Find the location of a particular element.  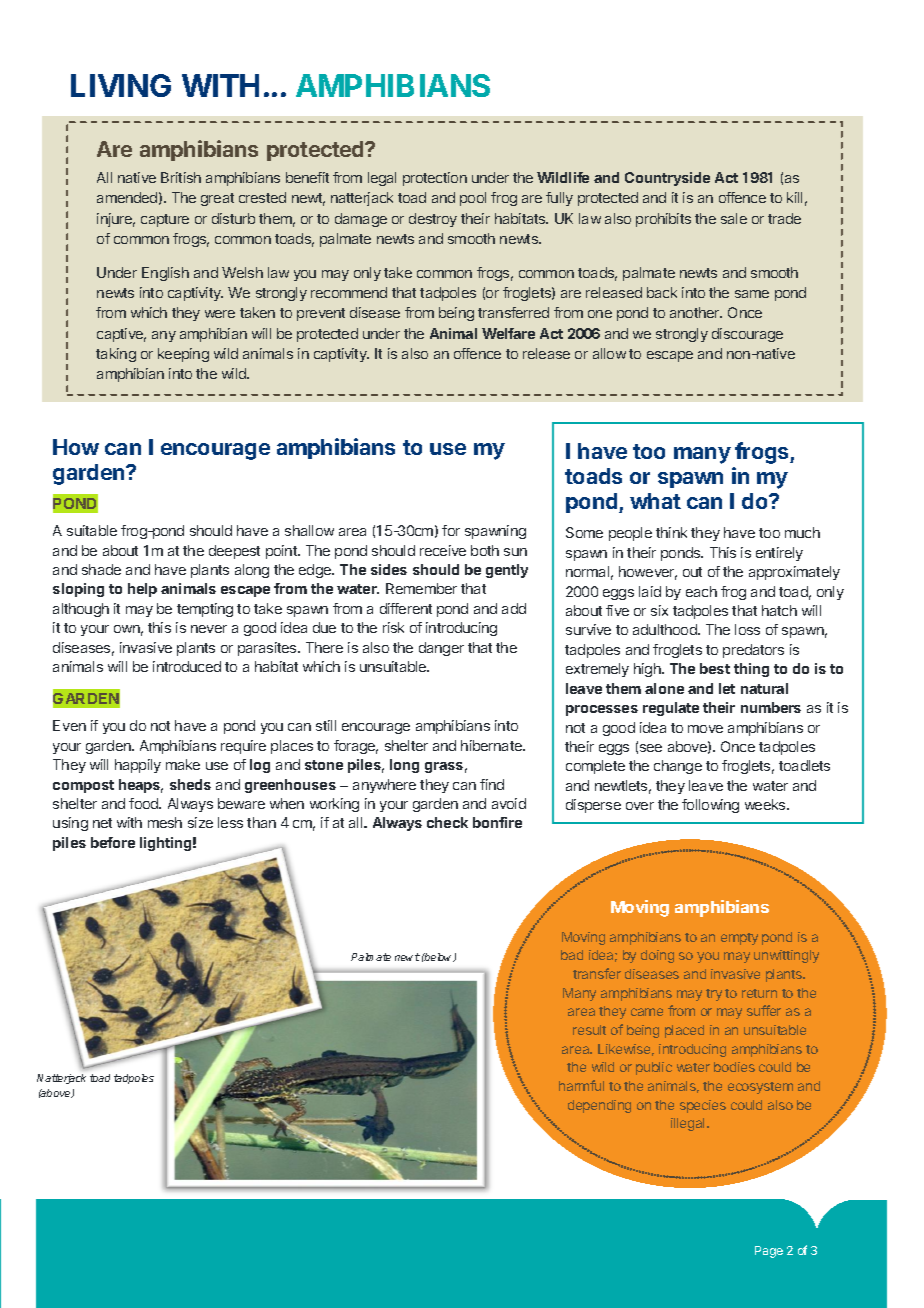

LIVING is located at coordinates (121, 85).
